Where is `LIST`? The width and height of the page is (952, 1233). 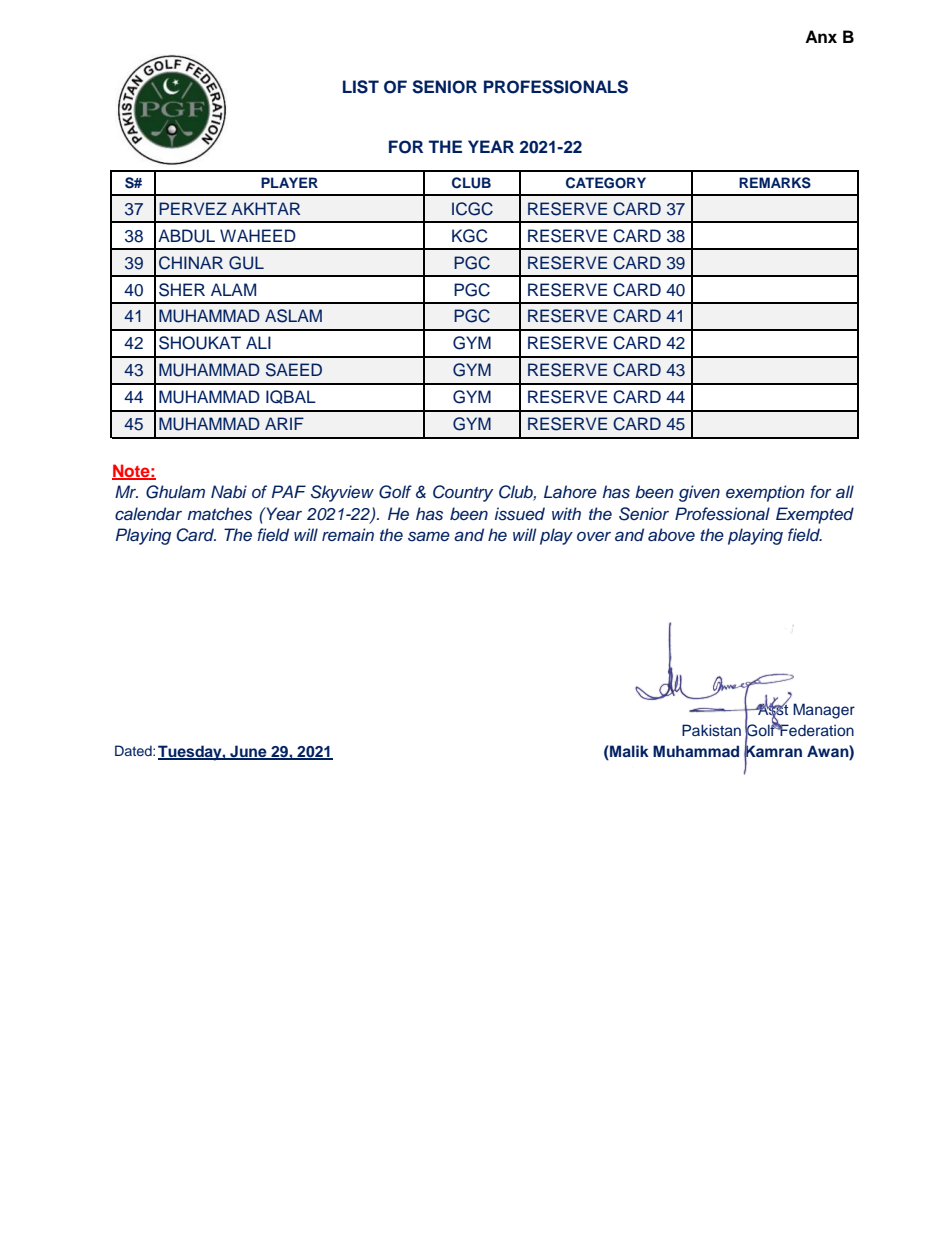 LIST is located at coordinates (361, 87).
